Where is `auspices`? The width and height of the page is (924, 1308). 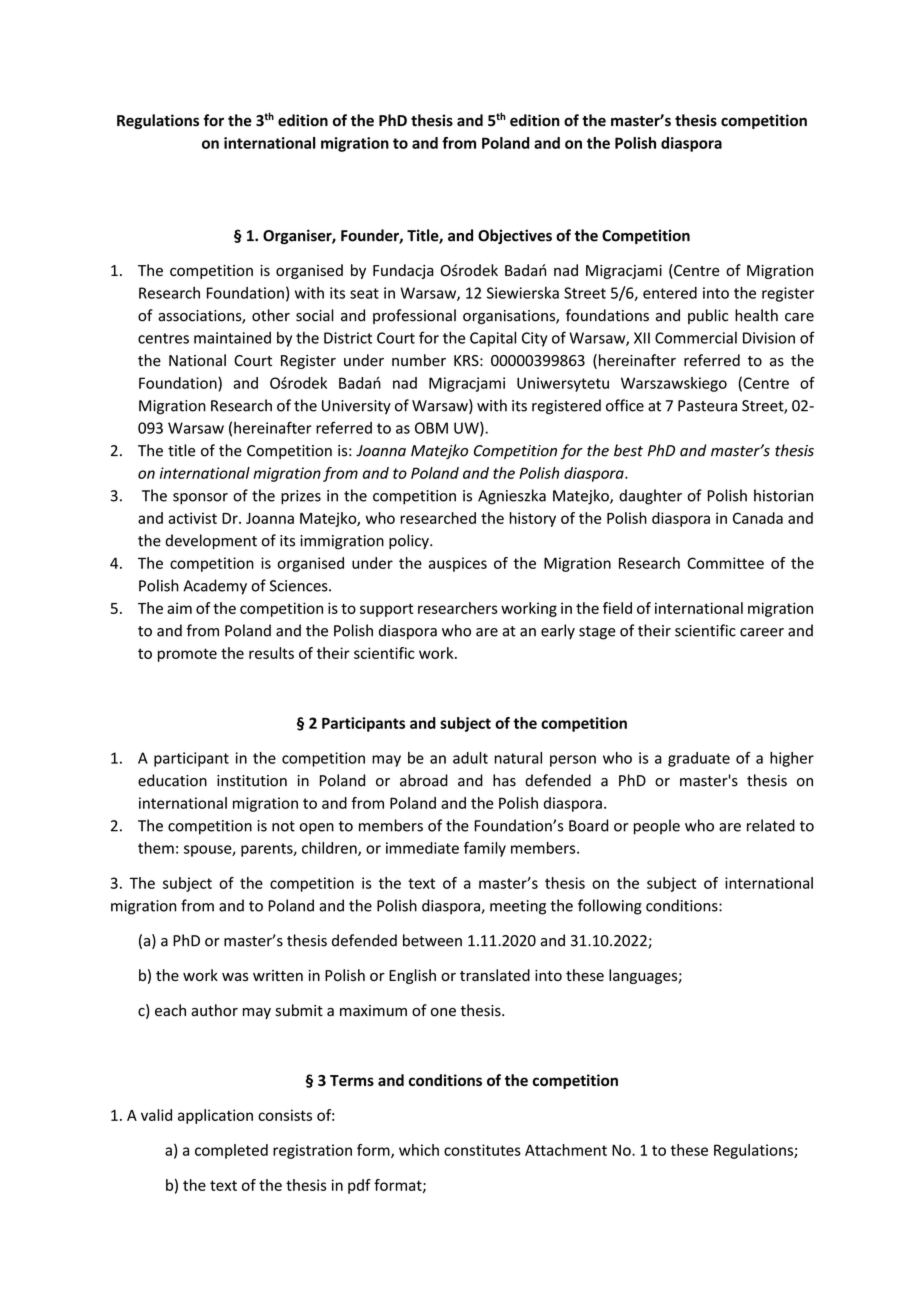 auspices is located at coordinates (458, 564).
